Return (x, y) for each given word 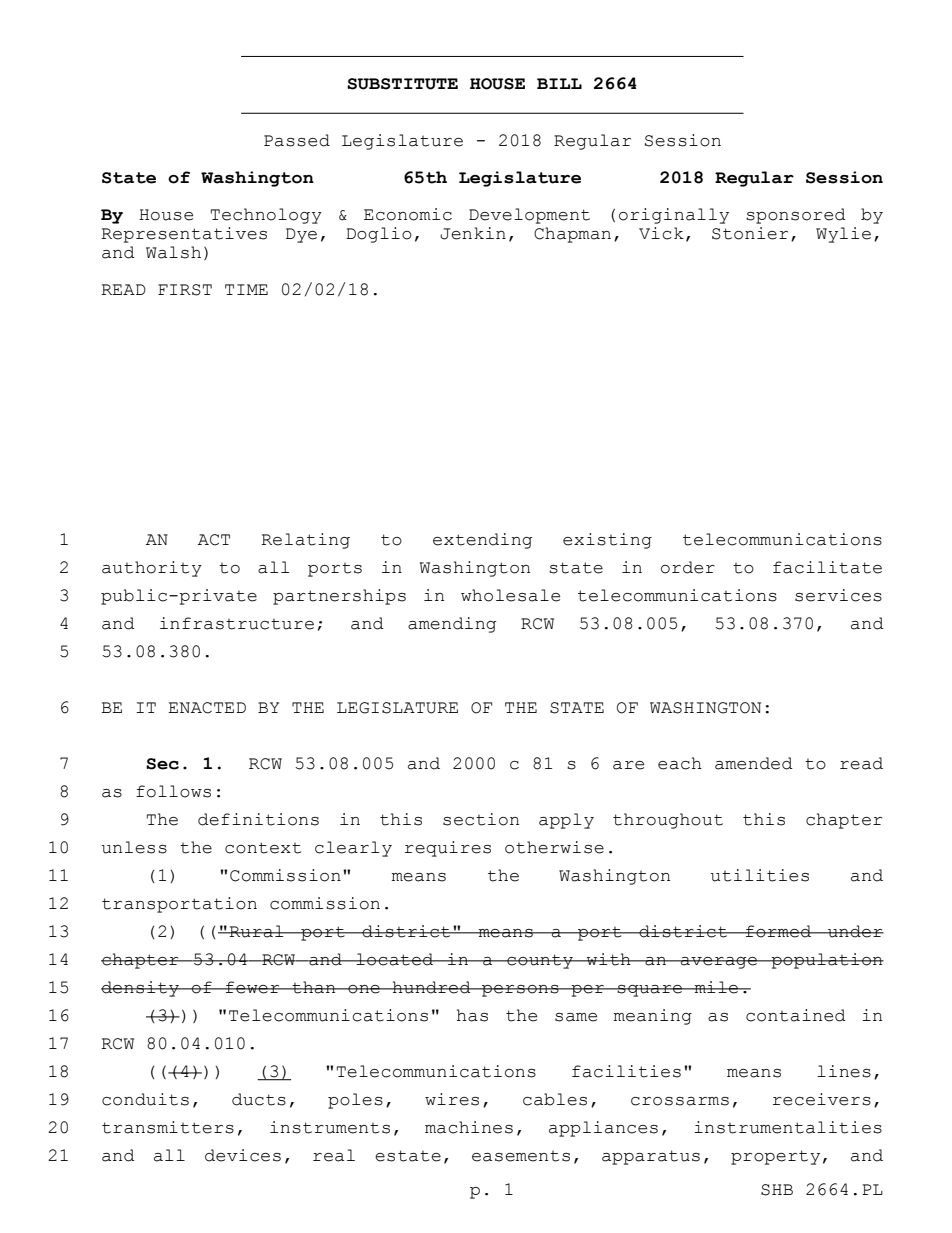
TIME (246, 289)
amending (452, 625)
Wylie (843, 235)
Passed (297, 140)
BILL (559, 83)
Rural (256, 931)
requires (448, 849)
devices (243, 1155)
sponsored (796, 216)
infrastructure (237, 623)
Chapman (572, 235)
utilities (760, 875)
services (838, 595)
